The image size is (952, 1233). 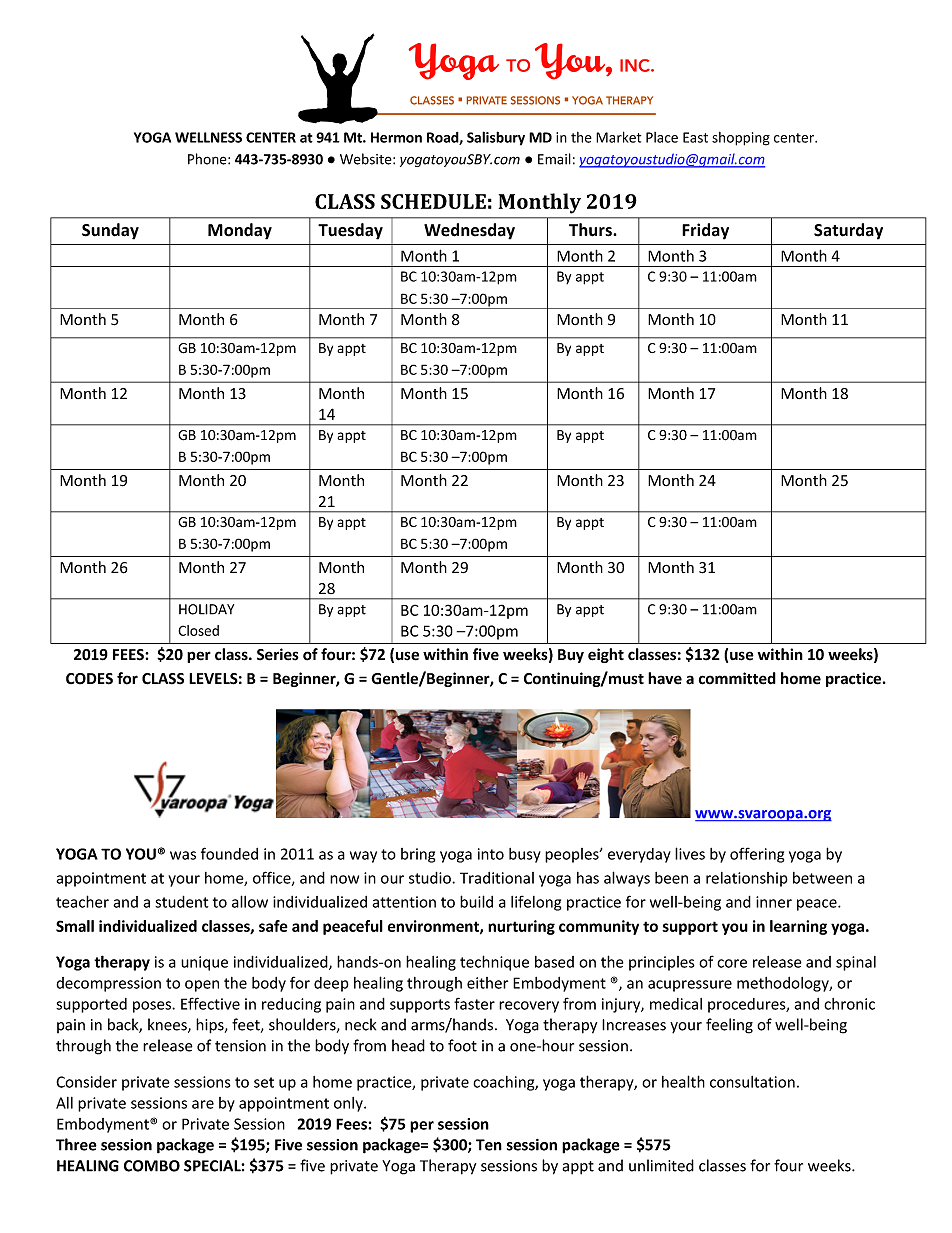 What do you see at coordinates (752, 1082) in the screenshot?
I see `consultation` at bounding box center [752, 1082].
